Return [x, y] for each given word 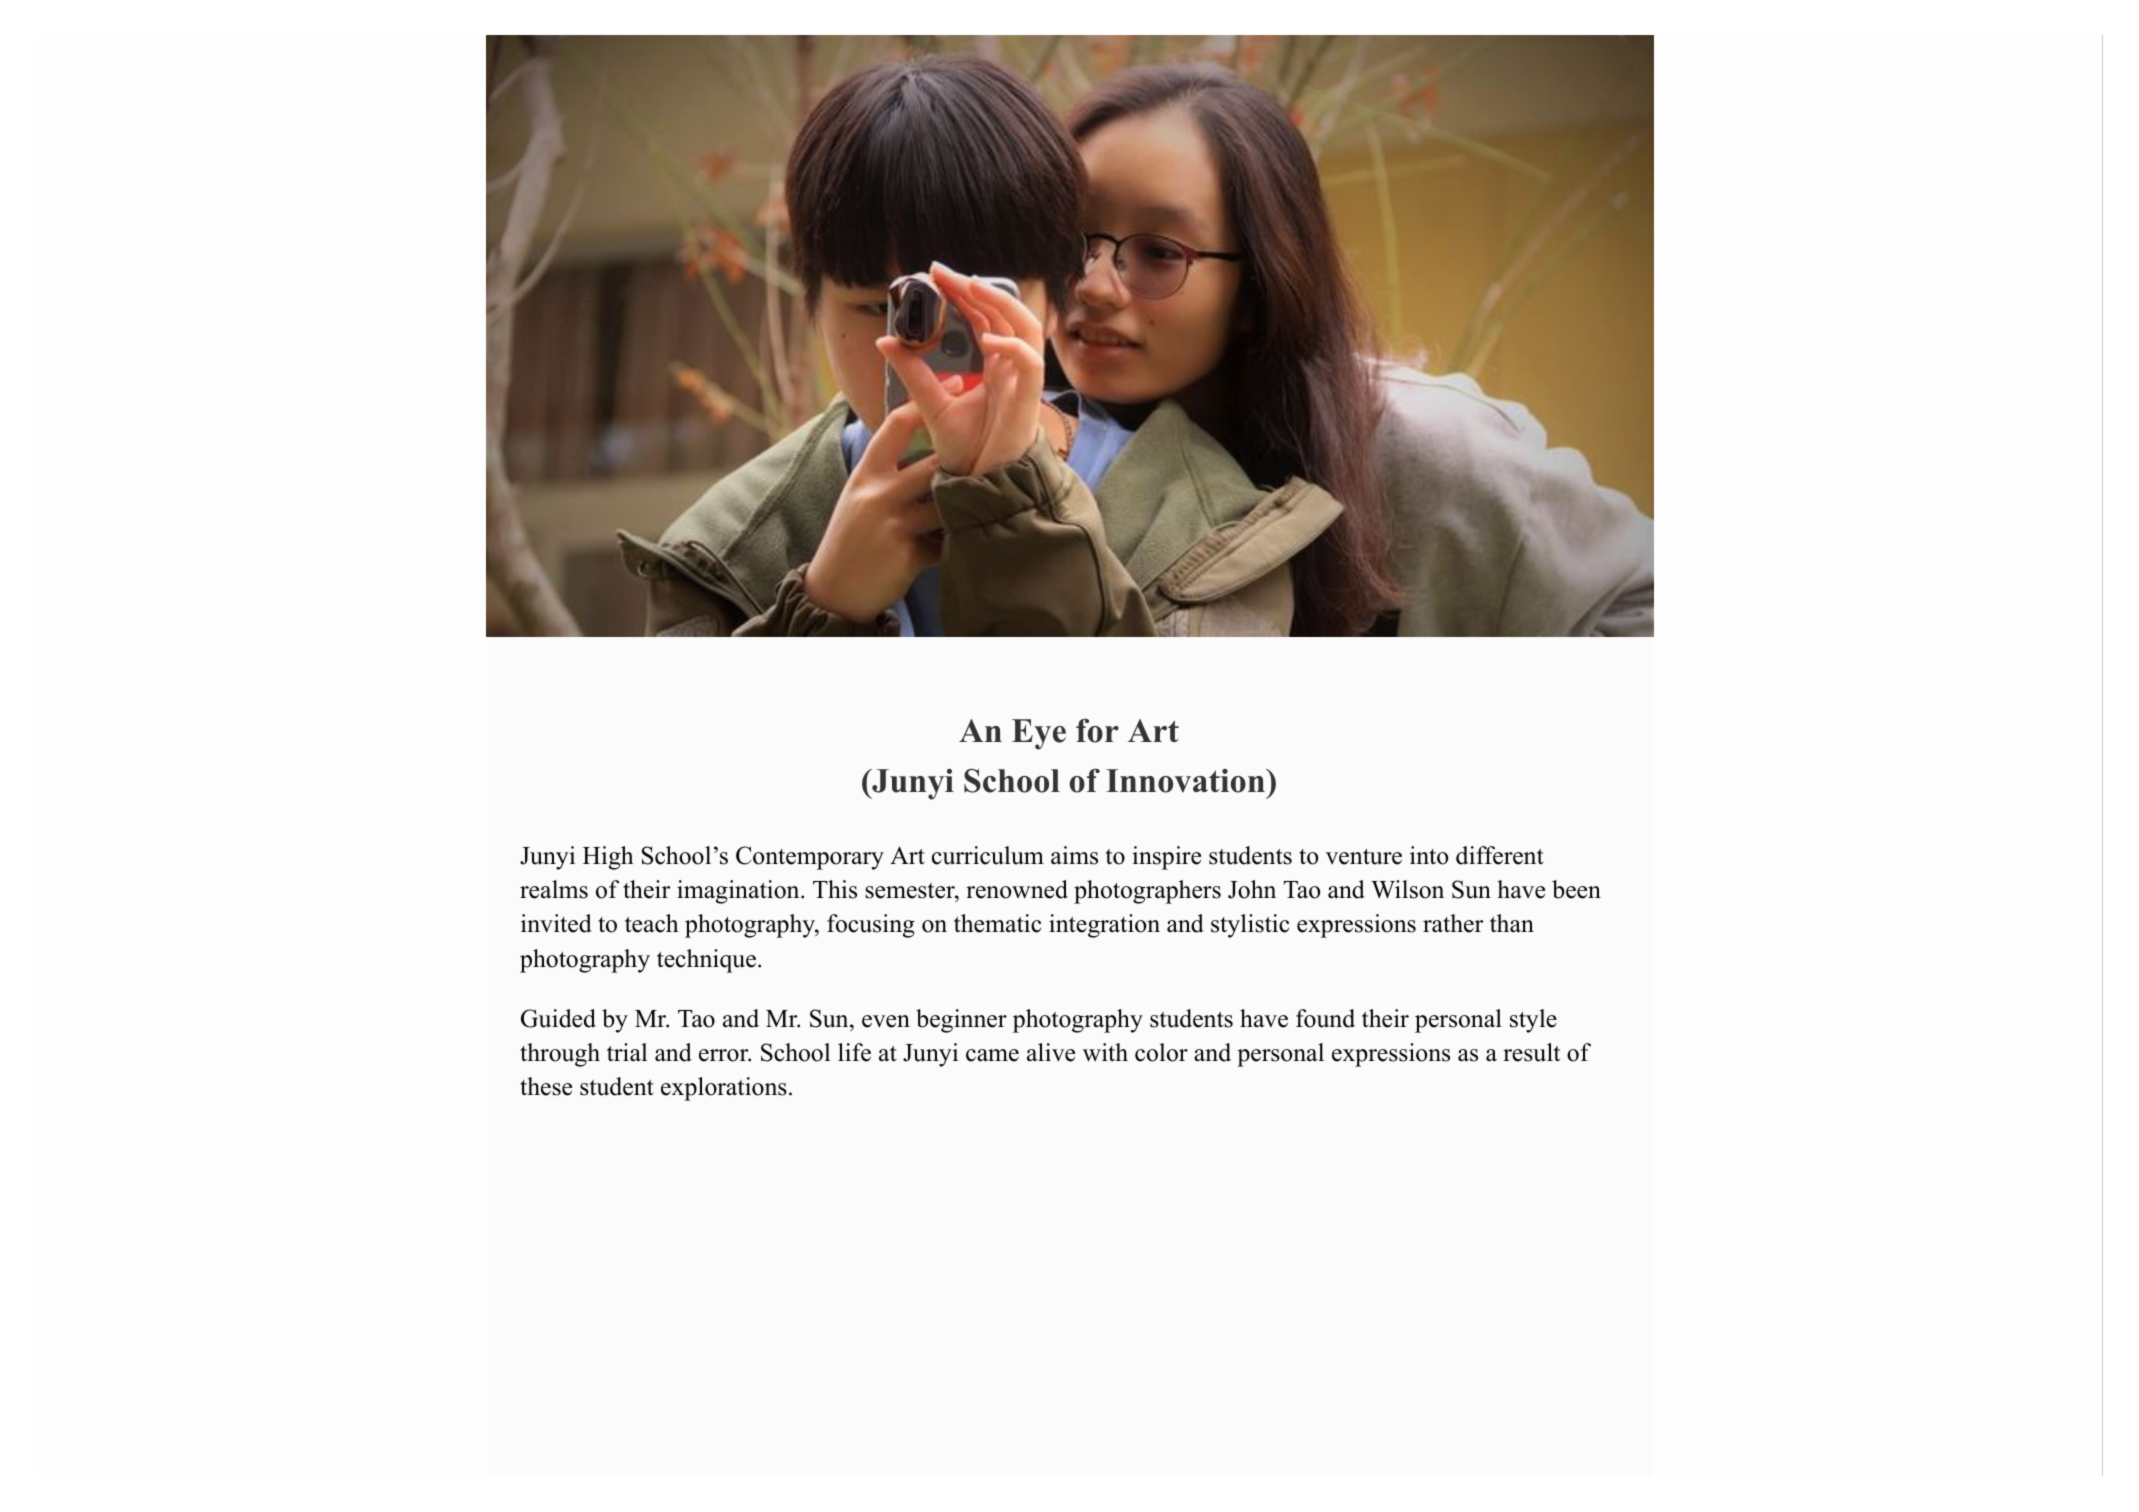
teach [652, 923]
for [1097, 731]
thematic [997, 923]
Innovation [1186, 781]
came [992, 1055]
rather [1453, 923]
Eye [1039, 734]
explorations [724, 1089]
